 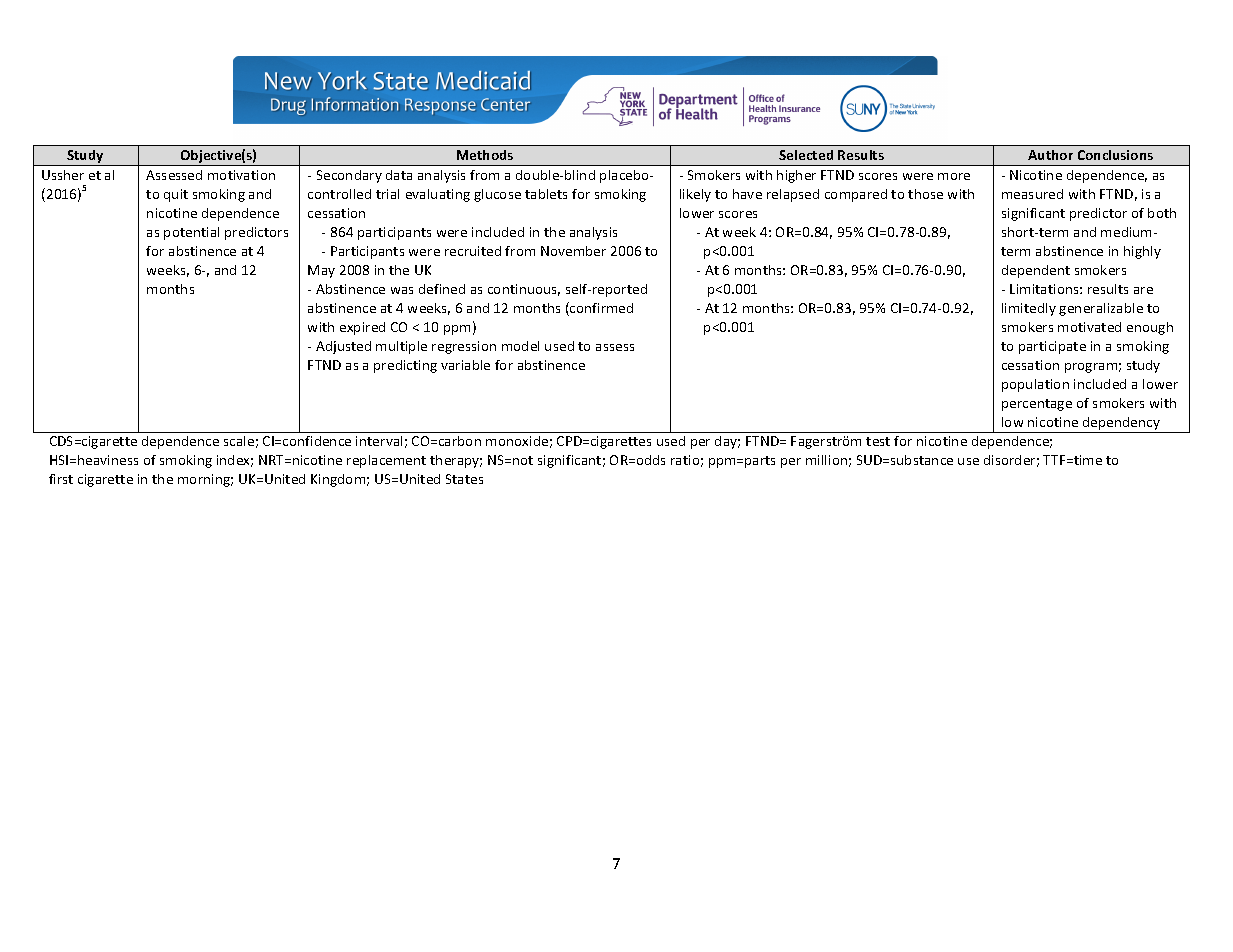 I want to click on Author, so click(x=1050, y=155).
